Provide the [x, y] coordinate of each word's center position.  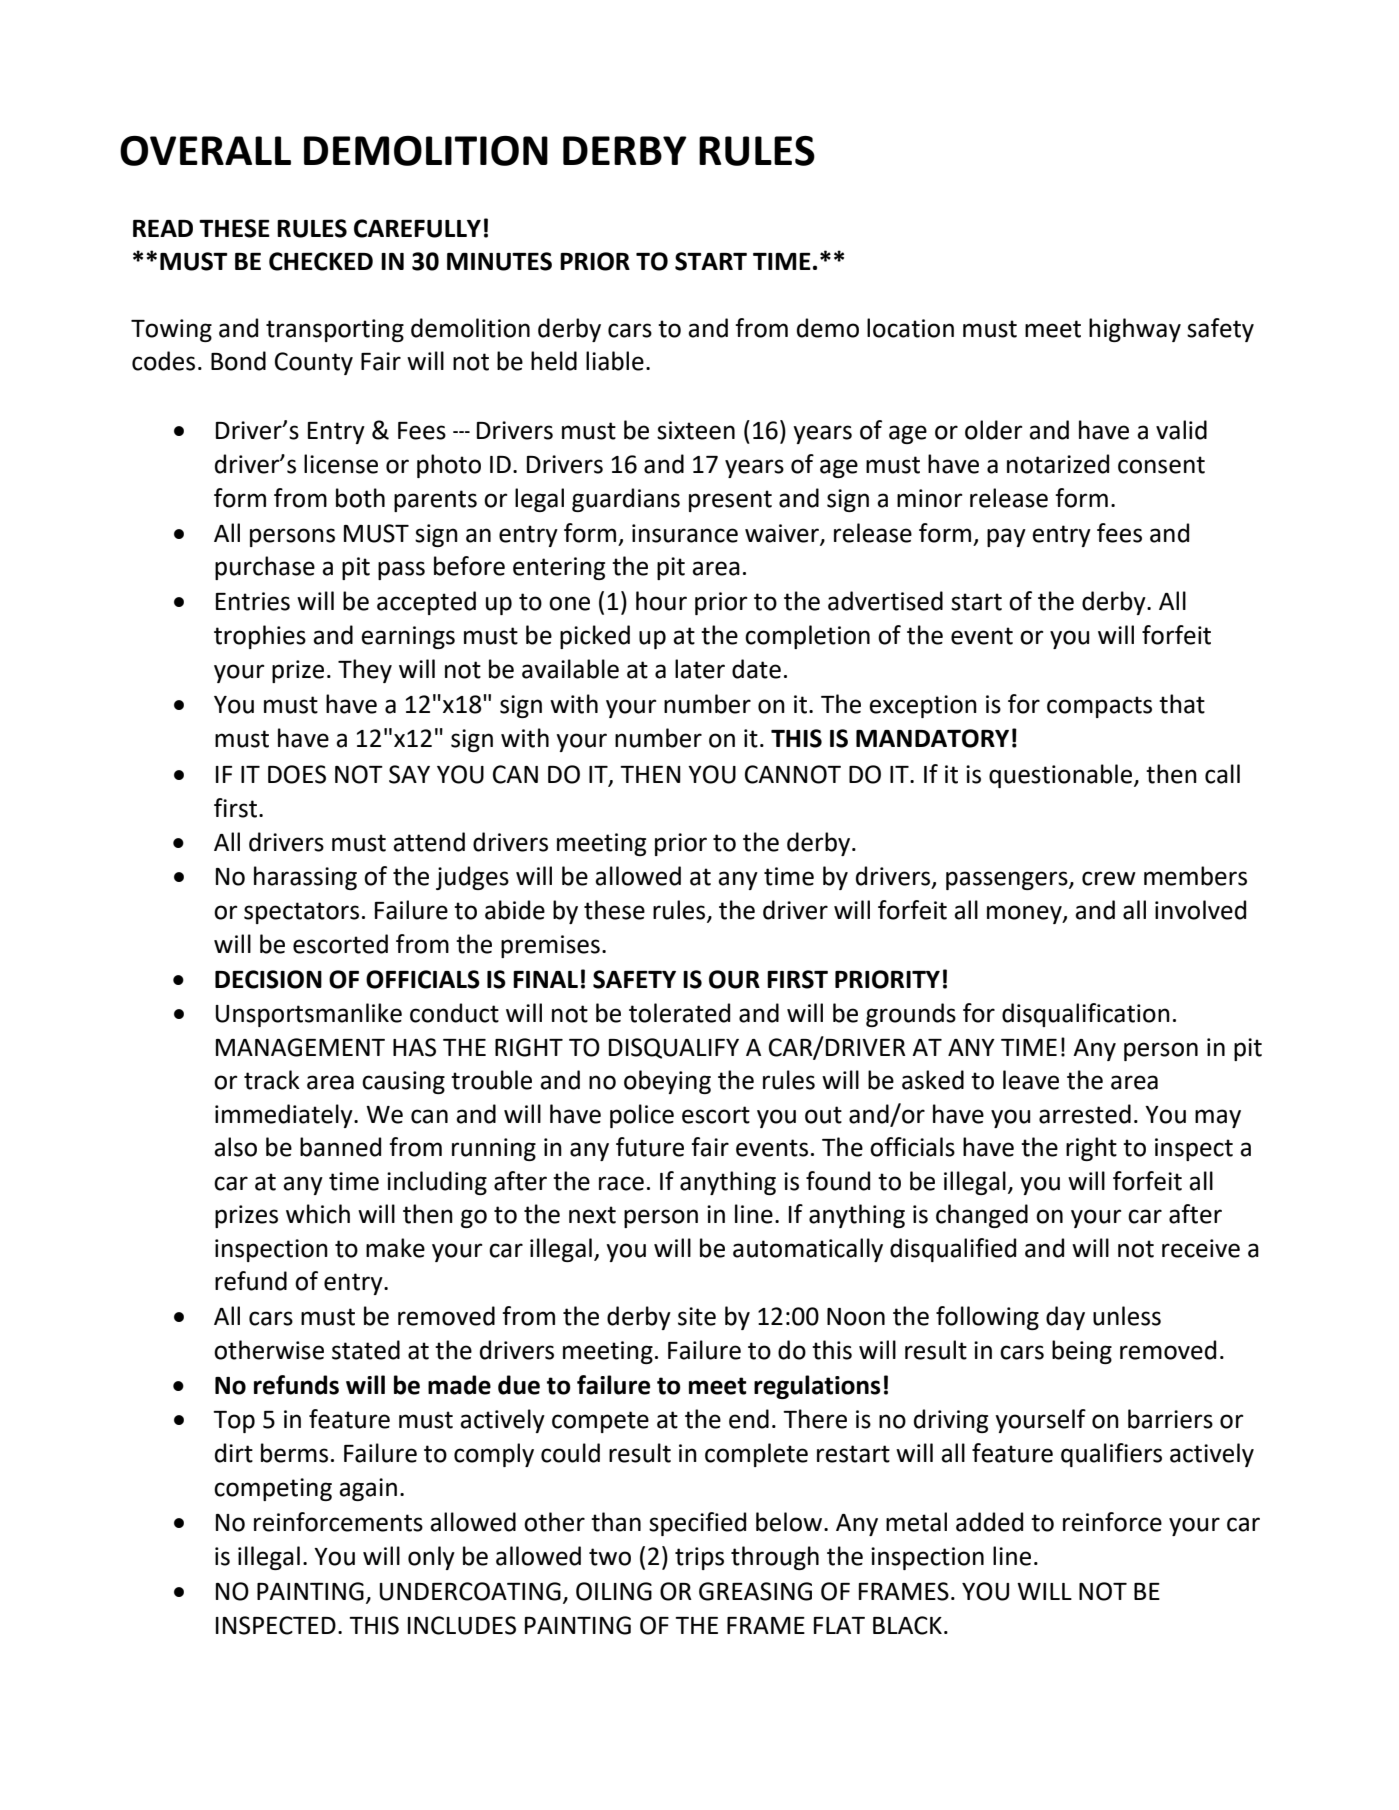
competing [273, 1489]
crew [1109, 878]
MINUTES [499, 261]
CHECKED [321, 261]
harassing [305, 878]
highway [1135, 330]
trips [699, 1558]
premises [550, 946]
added [989, 1522]
